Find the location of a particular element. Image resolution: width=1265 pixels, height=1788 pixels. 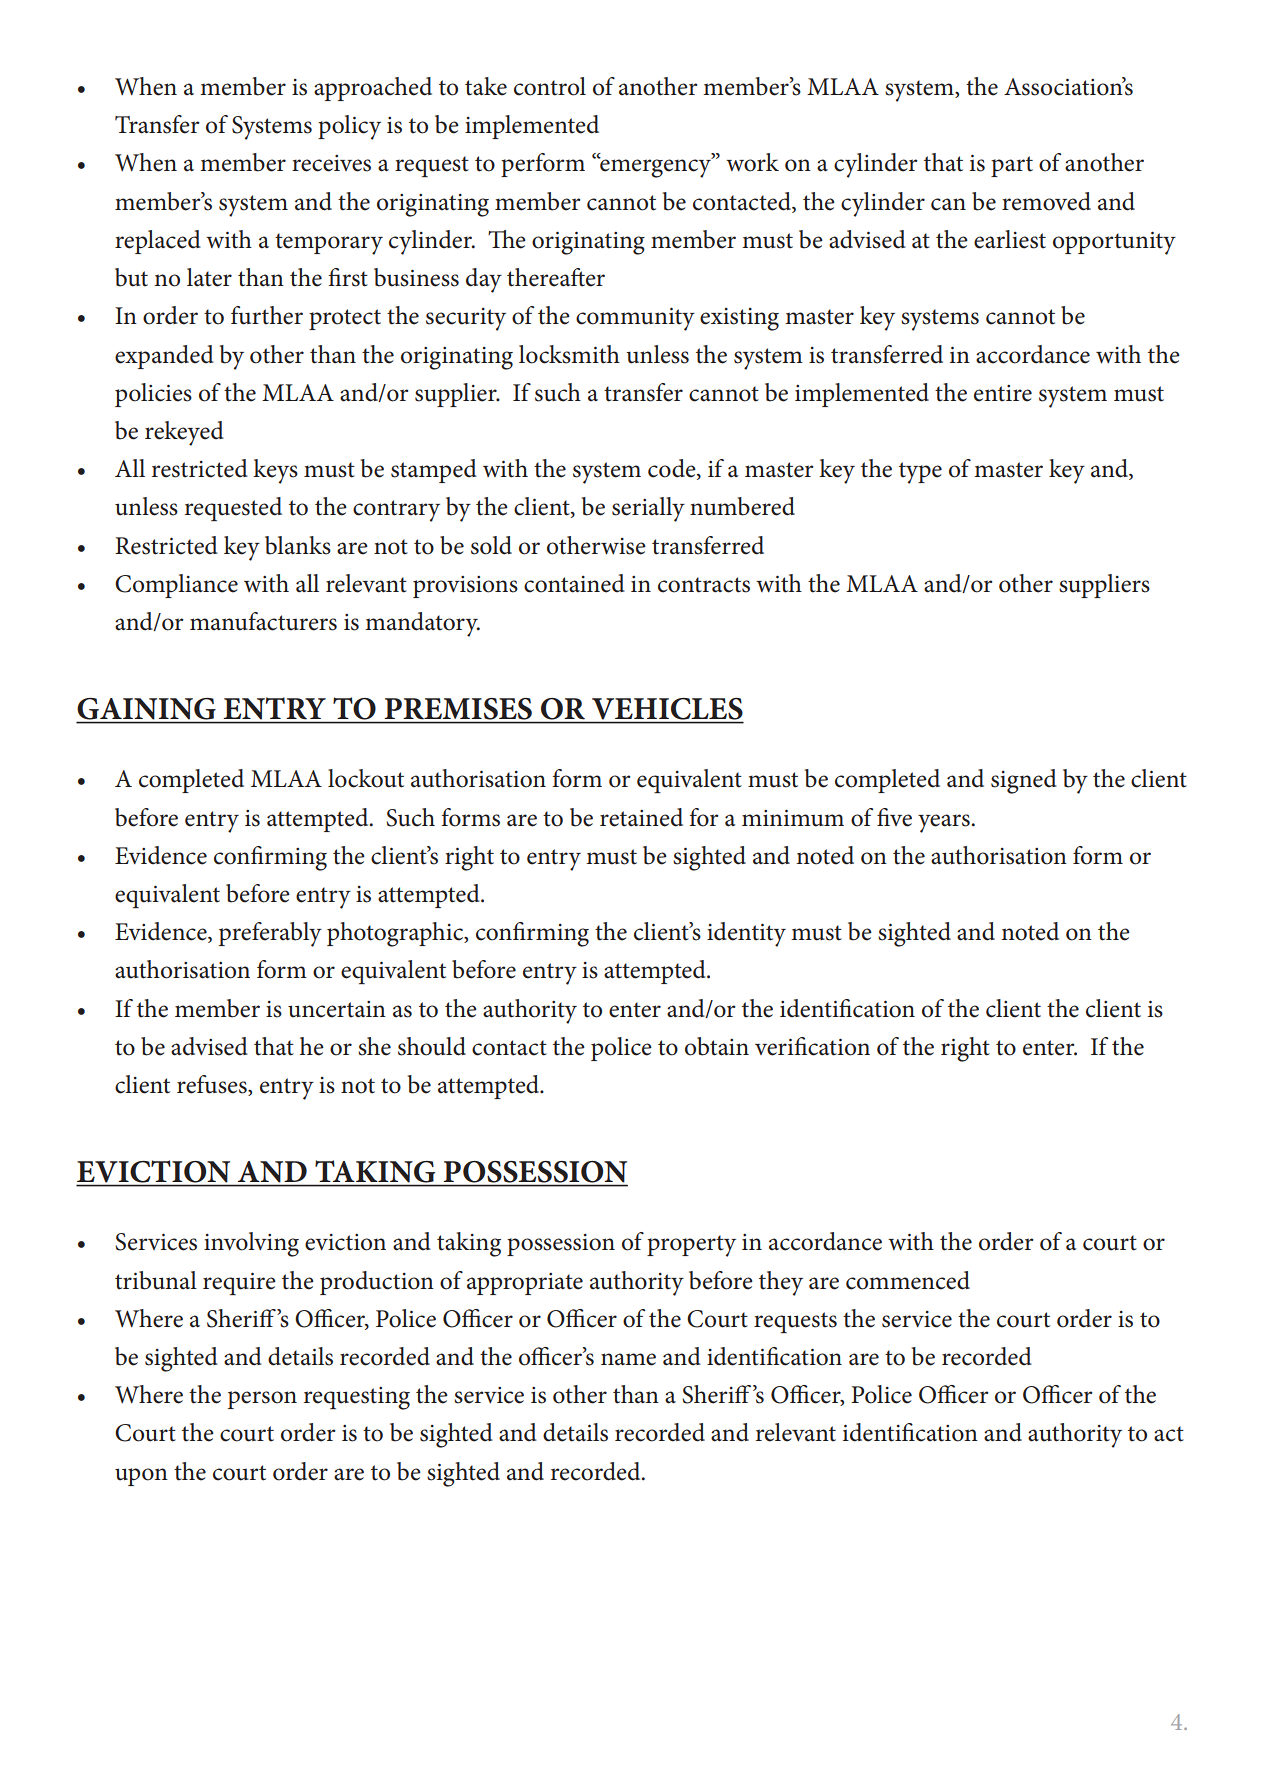

lockout is located at coordinates (366, 778).
